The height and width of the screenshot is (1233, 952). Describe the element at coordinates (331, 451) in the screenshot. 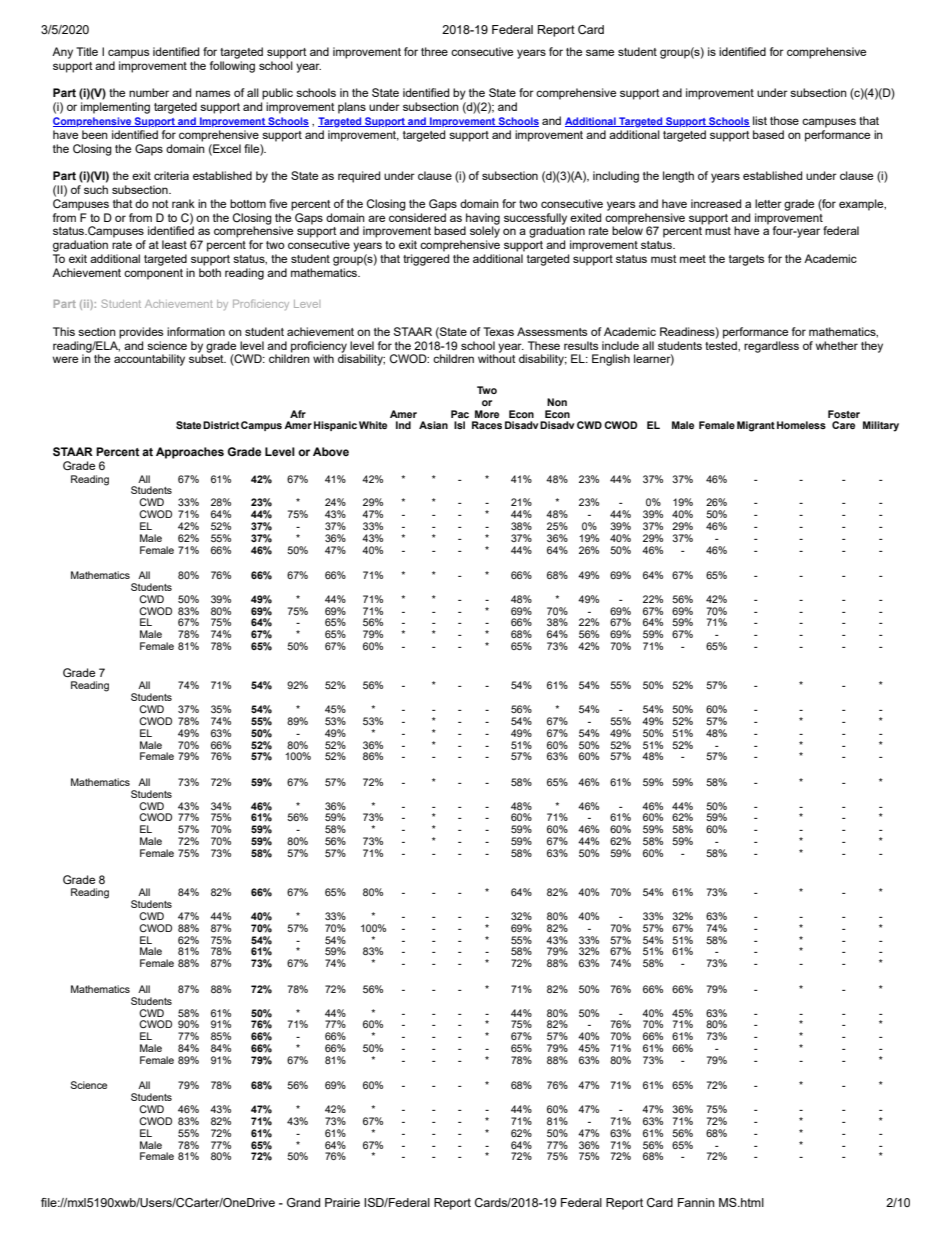

I see `Above` at that location.
